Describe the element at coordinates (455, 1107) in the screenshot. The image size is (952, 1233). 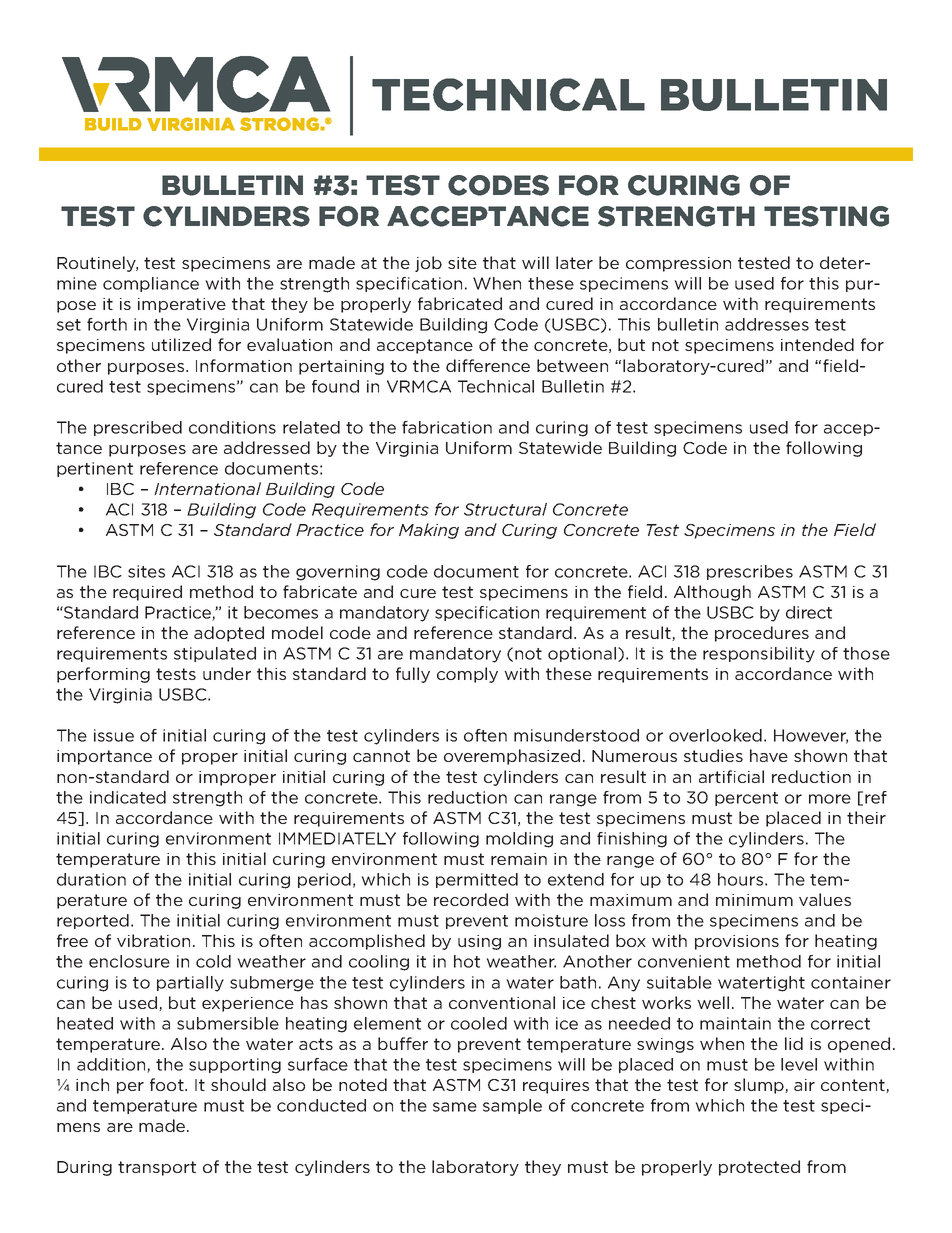
I see `same` at that location.
